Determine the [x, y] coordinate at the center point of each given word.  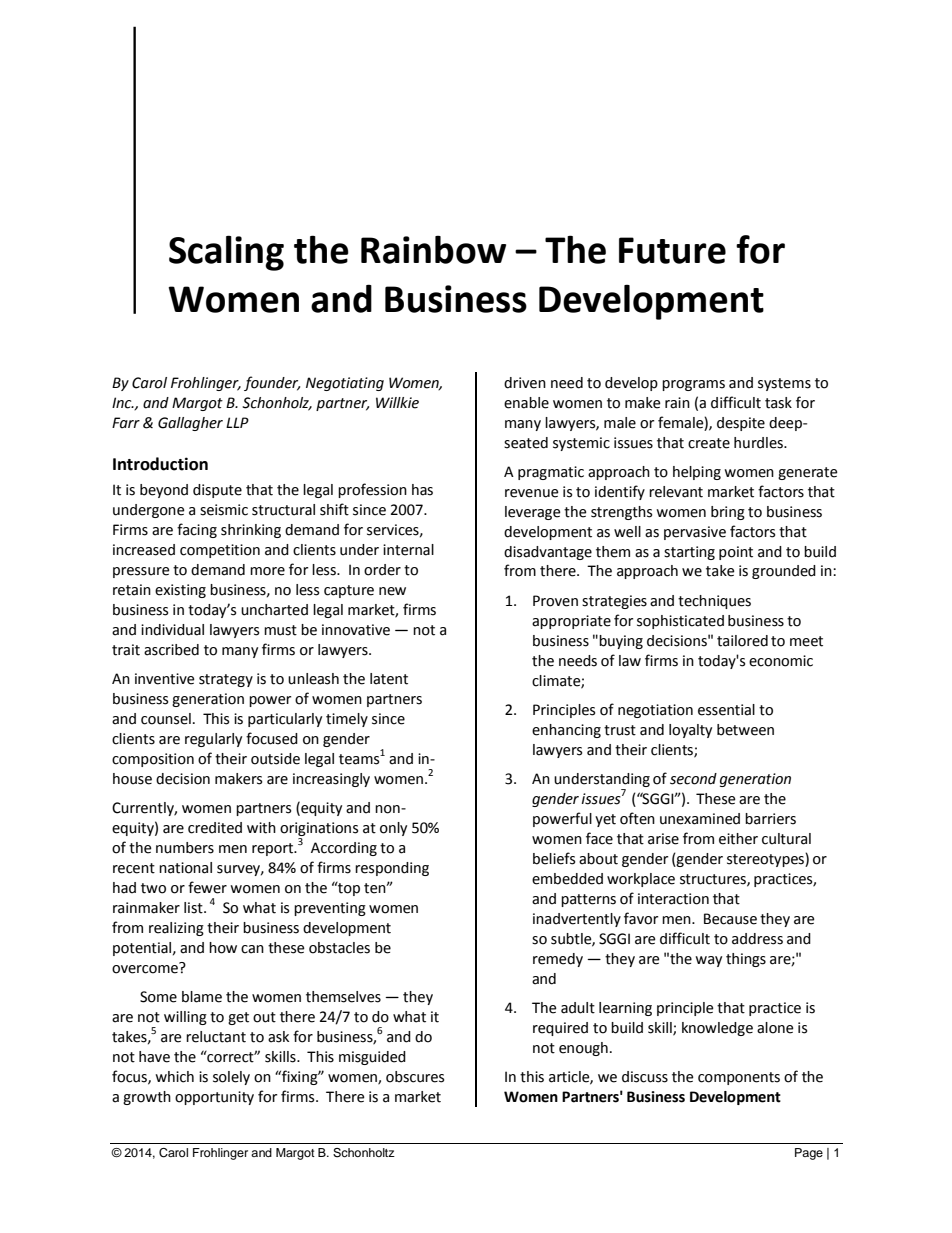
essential [726, 710]
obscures [415, 1077]
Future [672, 250]
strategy [226, 680]
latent [389, 679]
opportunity [214, 1098]
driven [525, 383]
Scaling [226, 253]
